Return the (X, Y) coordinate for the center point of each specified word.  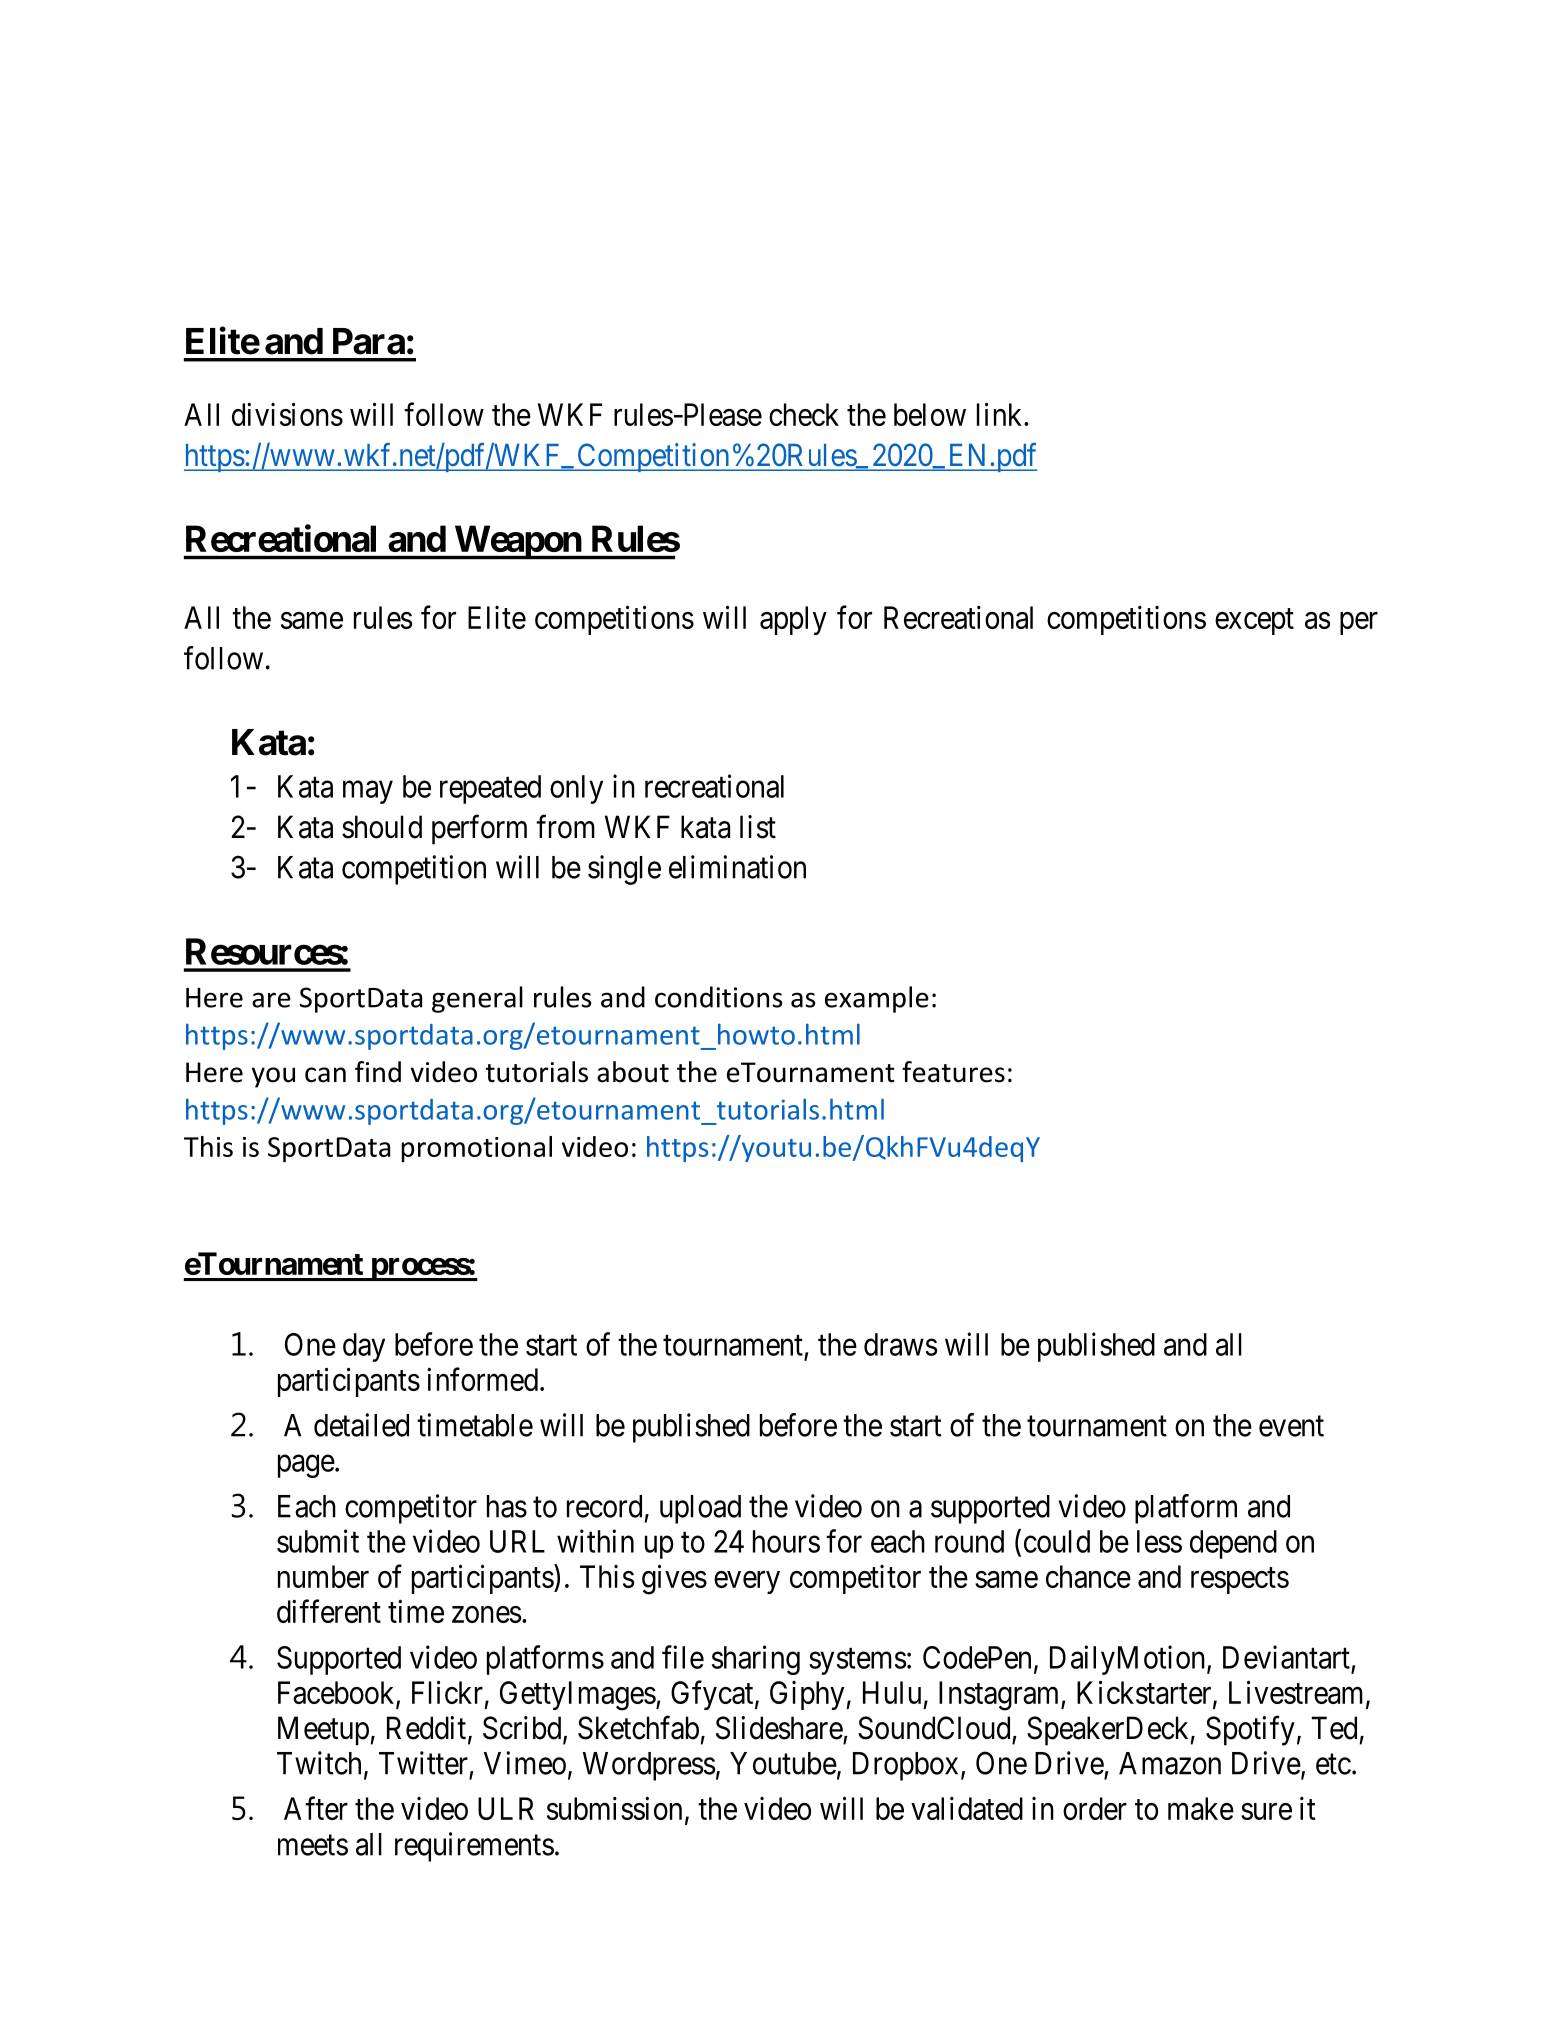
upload (700, 1509)
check (804, 414)
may (368, 792)
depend (1233, 1544)
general (477, 999)
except (1254, 622)
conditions (719, 997)
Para (369, 341)
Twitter (423, 1763)
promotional (476, 1149)
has (507, 1506)
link (1001, 414)
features (953, 1072)
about (633, 1072)
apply (793, 620)
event (1291, 1426)
